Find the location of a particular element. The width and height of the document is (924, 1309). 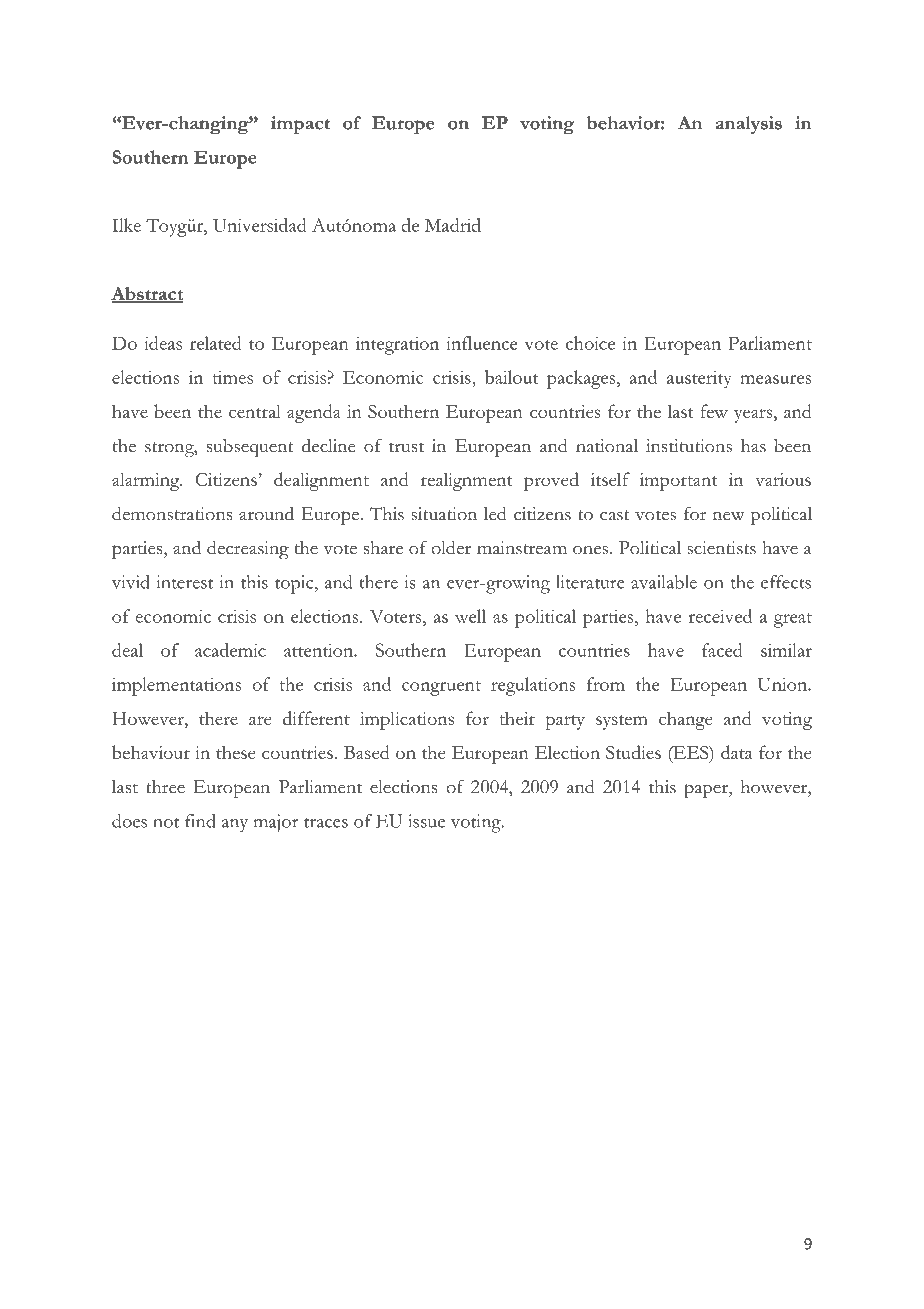

issue is located at coordinates (426, 821).
